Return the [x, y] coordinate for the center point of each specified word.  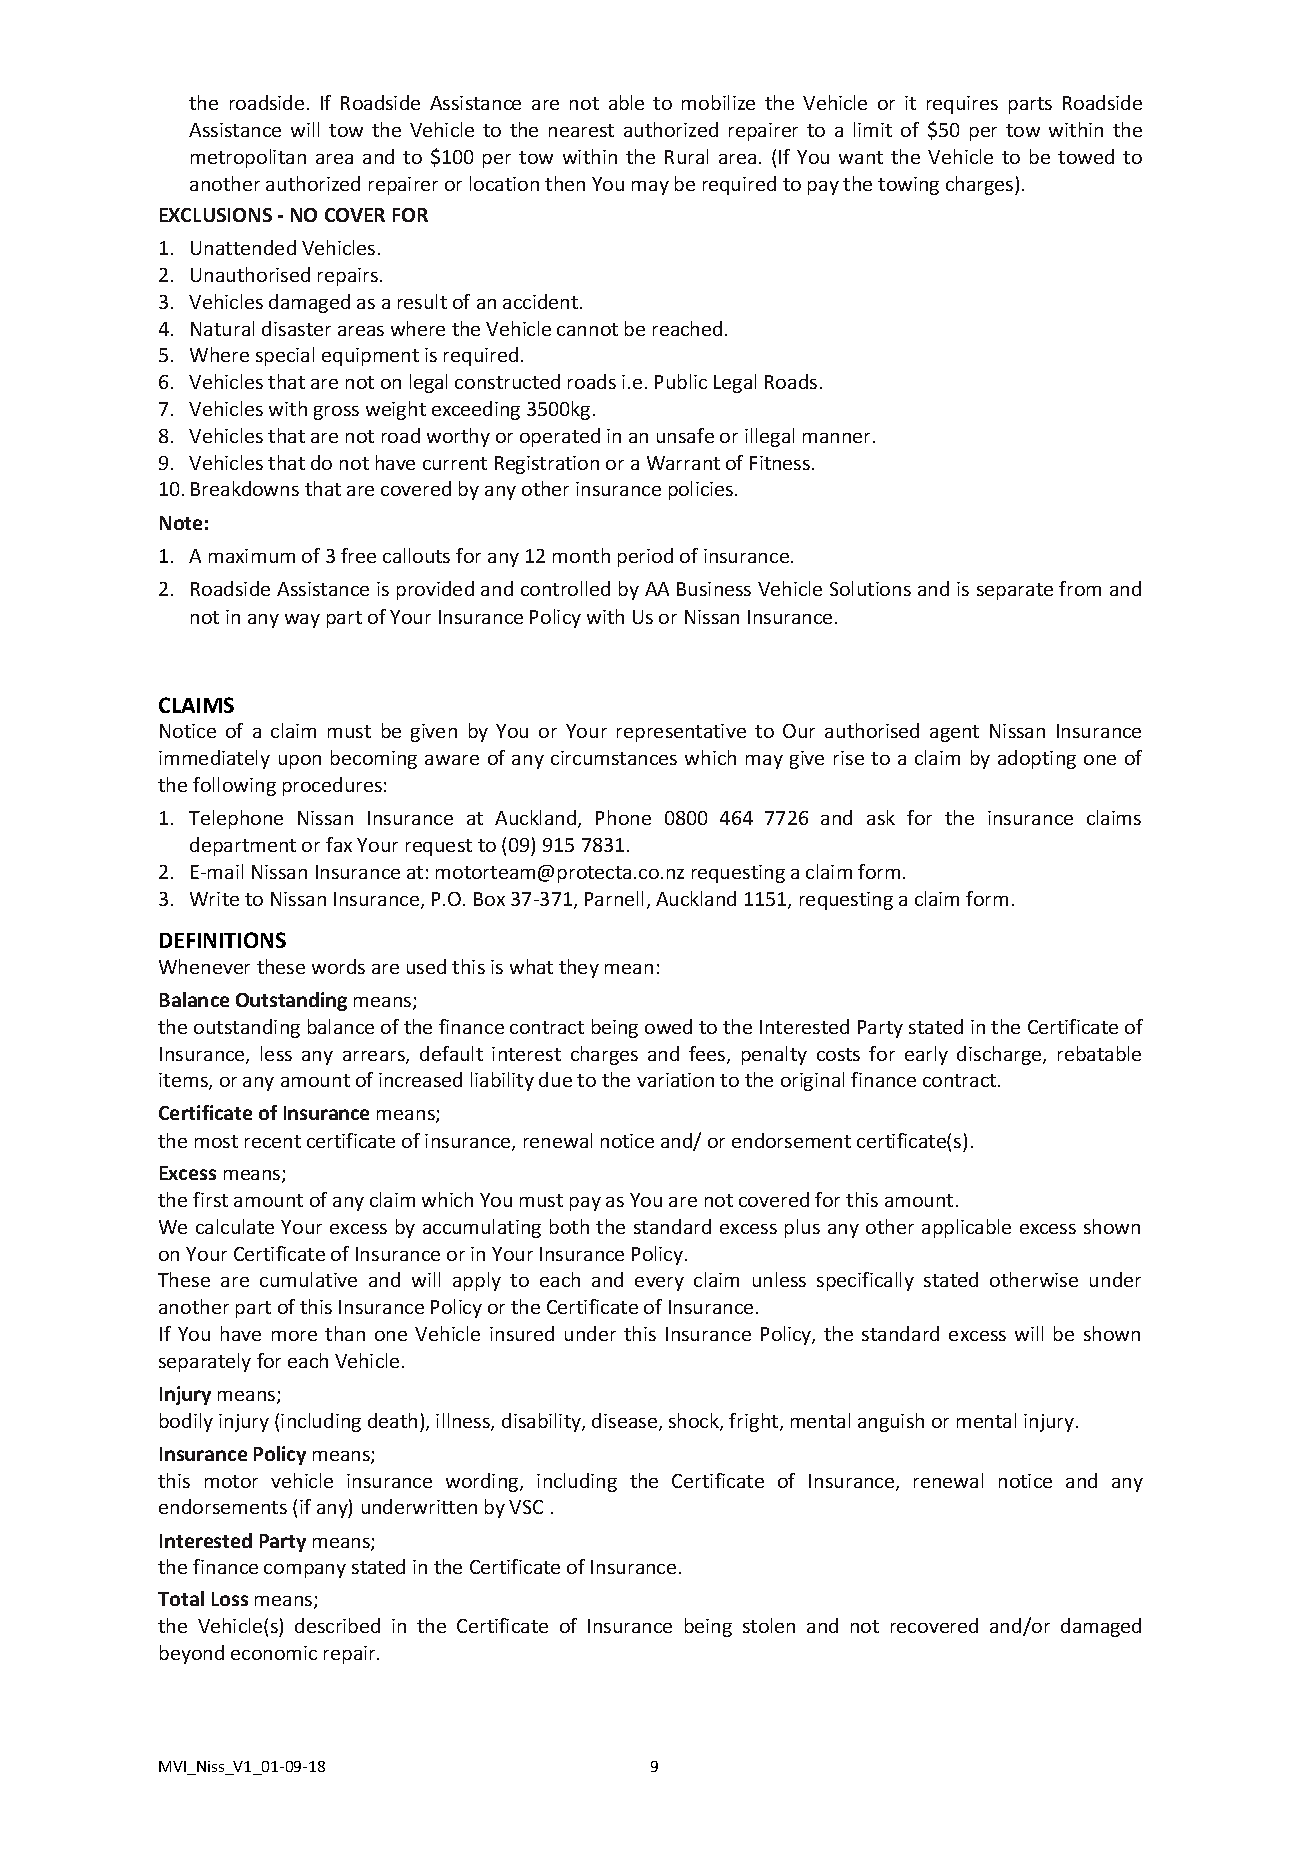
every [659, 1284]
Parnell [614, 898]
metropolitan [248, 158]
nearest [581, 130]
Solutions [870, 588]
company [305, 1571]
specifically [865, 1281]
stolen [769, 1625]
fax [339, 844]
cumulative [308, 1279]
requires [962, 105]
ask [881, 817]
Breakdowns [245, 488]
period [645, 557]
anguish [891, 1422]
